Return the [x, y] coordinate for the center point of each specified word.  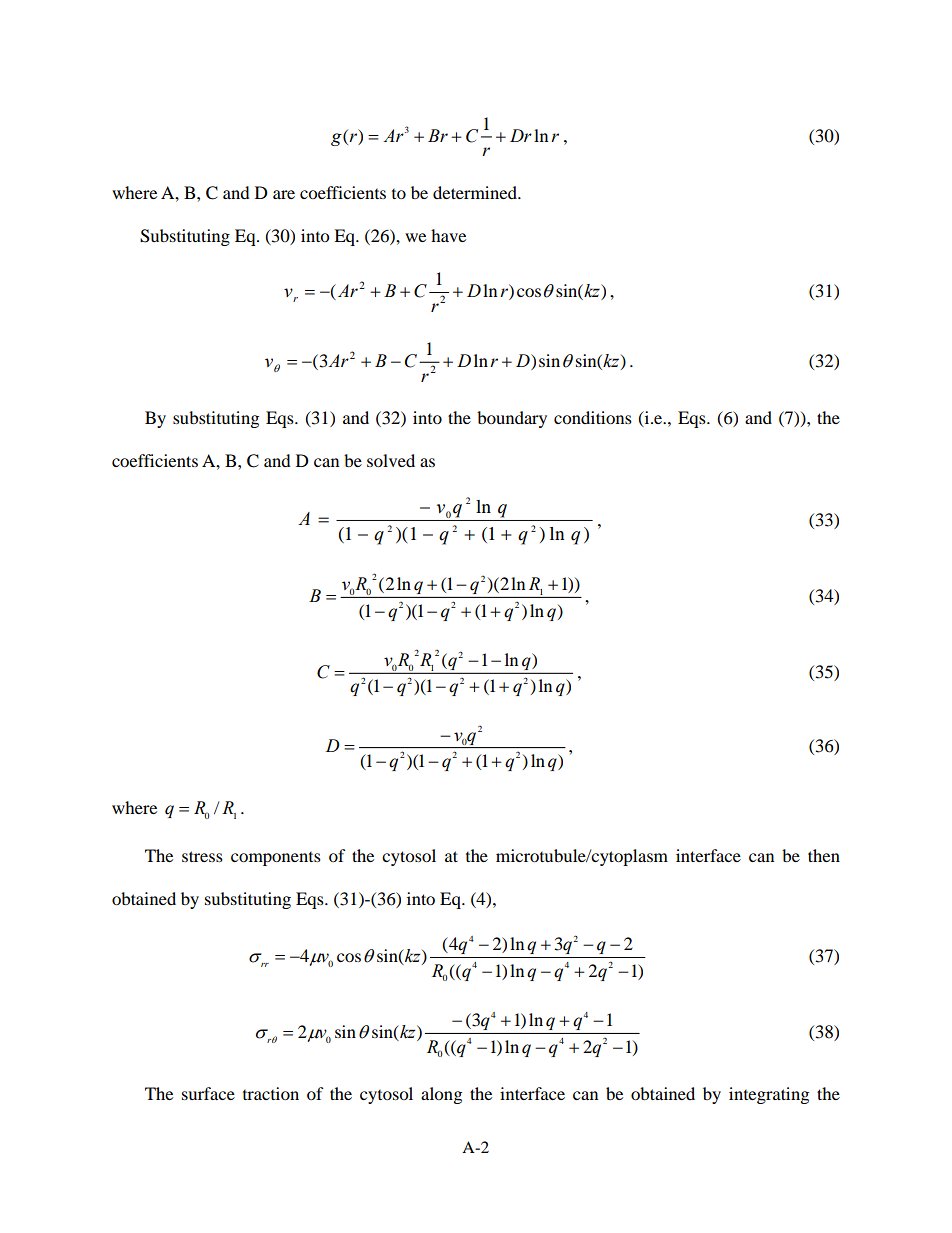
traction [271, 1093]
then [824, 855]
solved [391, 460]
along [441, 1095]
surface [208, 1093]
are [284, 194]
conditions [593, 417]
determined [476, 192]
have [448, 235]
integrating [769, 1095]
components [276, 859]
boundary [512, 419]
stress [202, 856]
